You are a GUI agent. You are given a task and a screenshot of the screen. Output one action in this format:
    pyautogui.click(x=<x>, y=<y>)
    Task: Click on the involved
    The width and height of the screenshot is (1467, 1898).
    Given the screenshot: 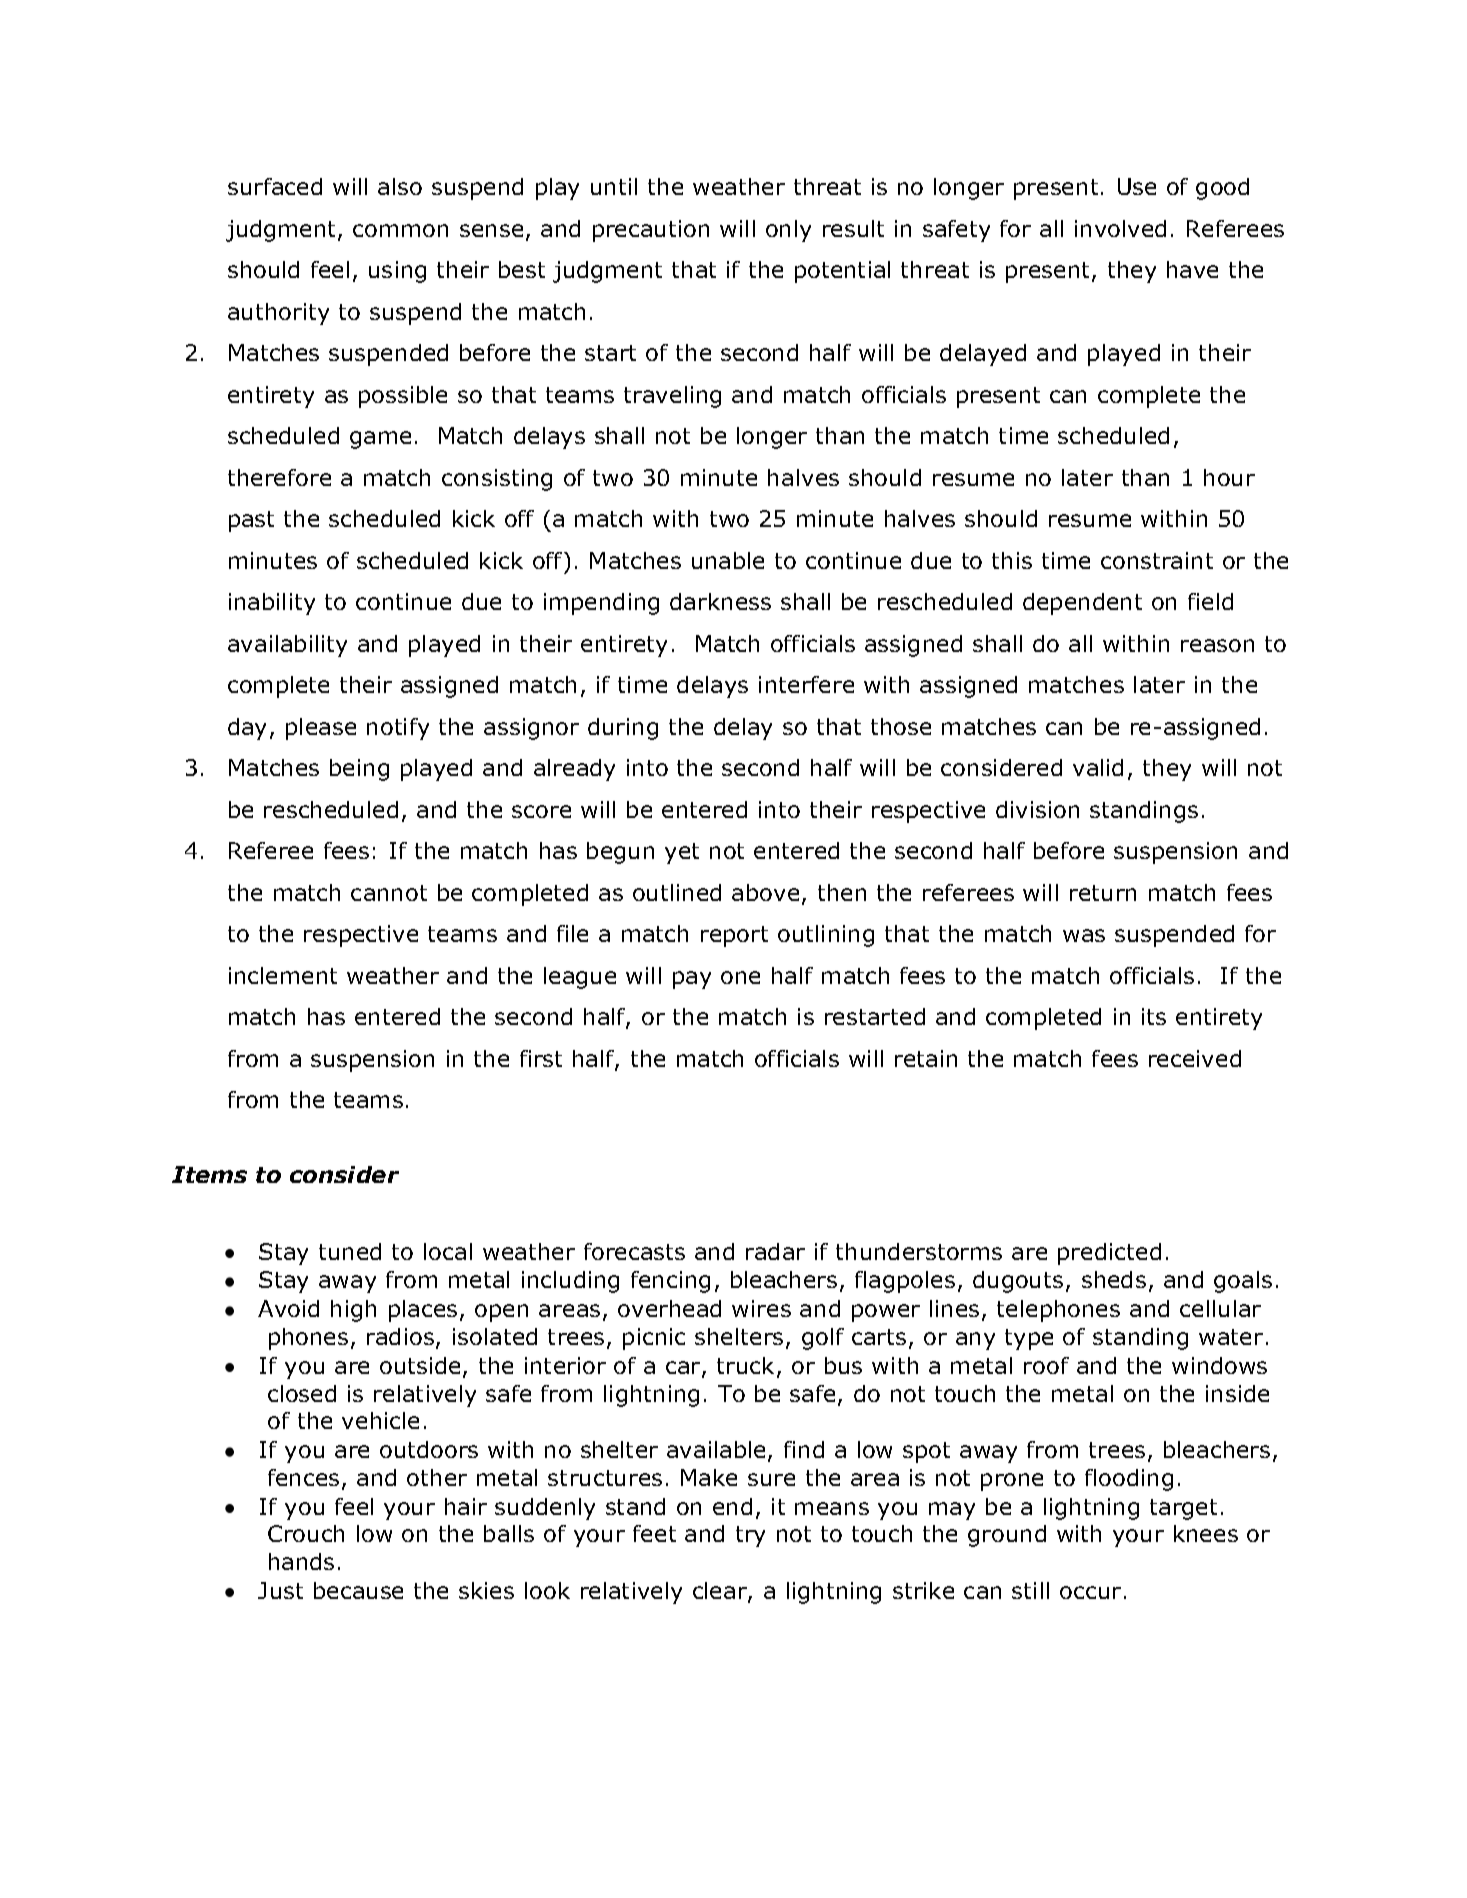 What is the action you would take?
    pyautogui.click(x=1120, y=228)
